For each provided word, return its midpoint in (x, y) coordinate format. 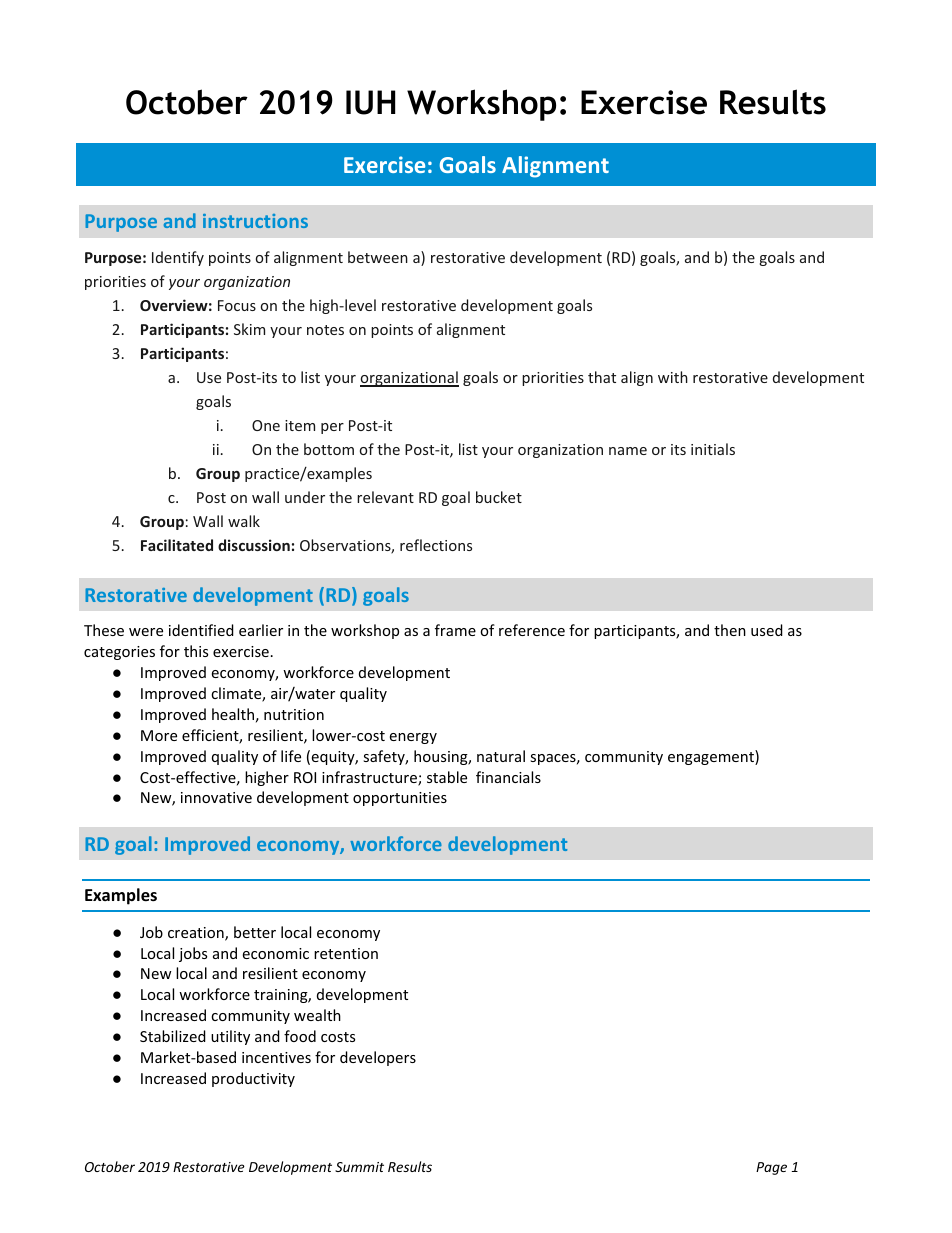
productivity (253, 1079)
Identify (178, 258)
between (378, 257)
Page (771, 1168)
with (673, 377)
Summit (359, 1167)
